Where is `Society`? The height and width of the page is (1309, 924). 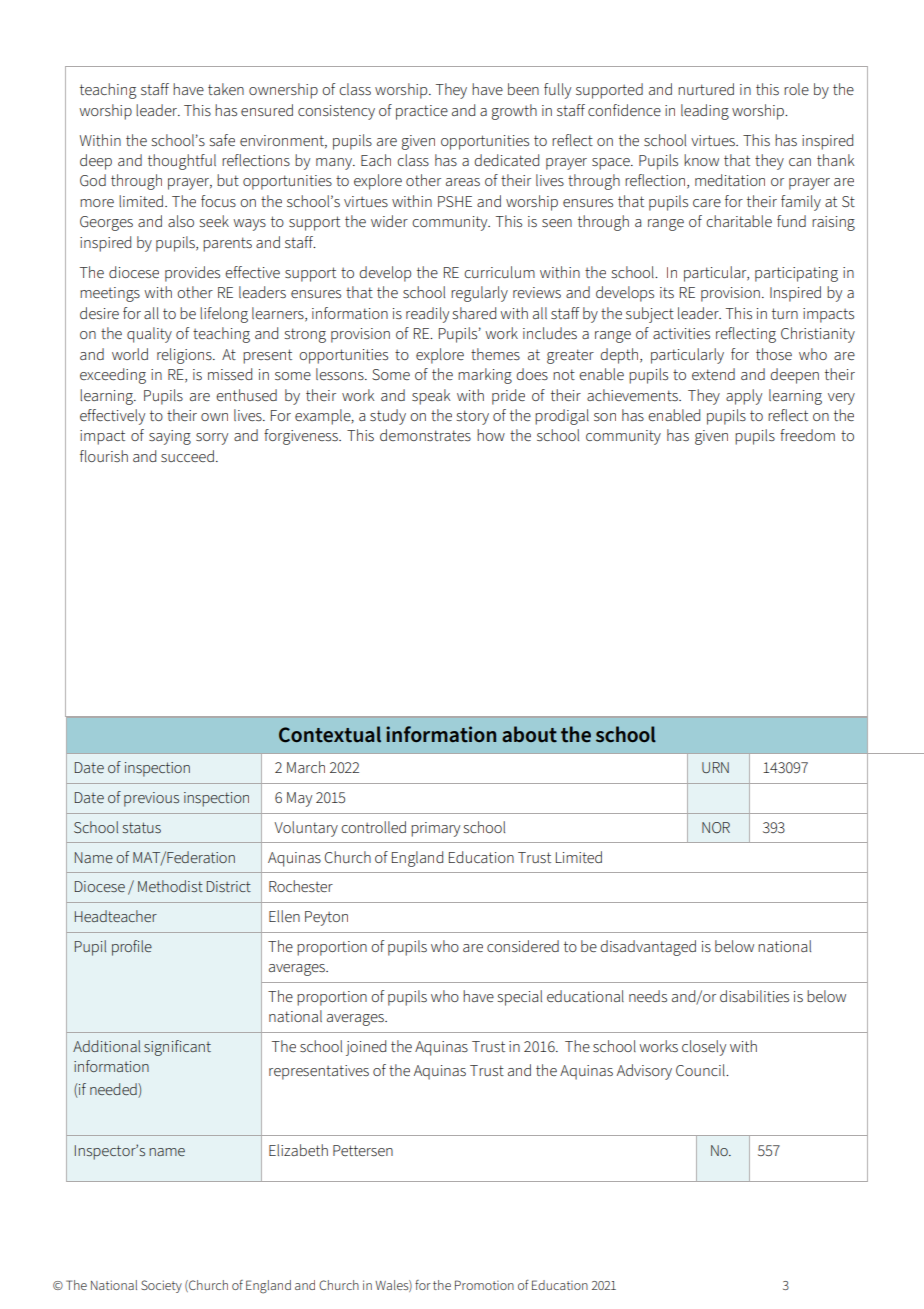
Society is located at coordinates (161, 1286).
